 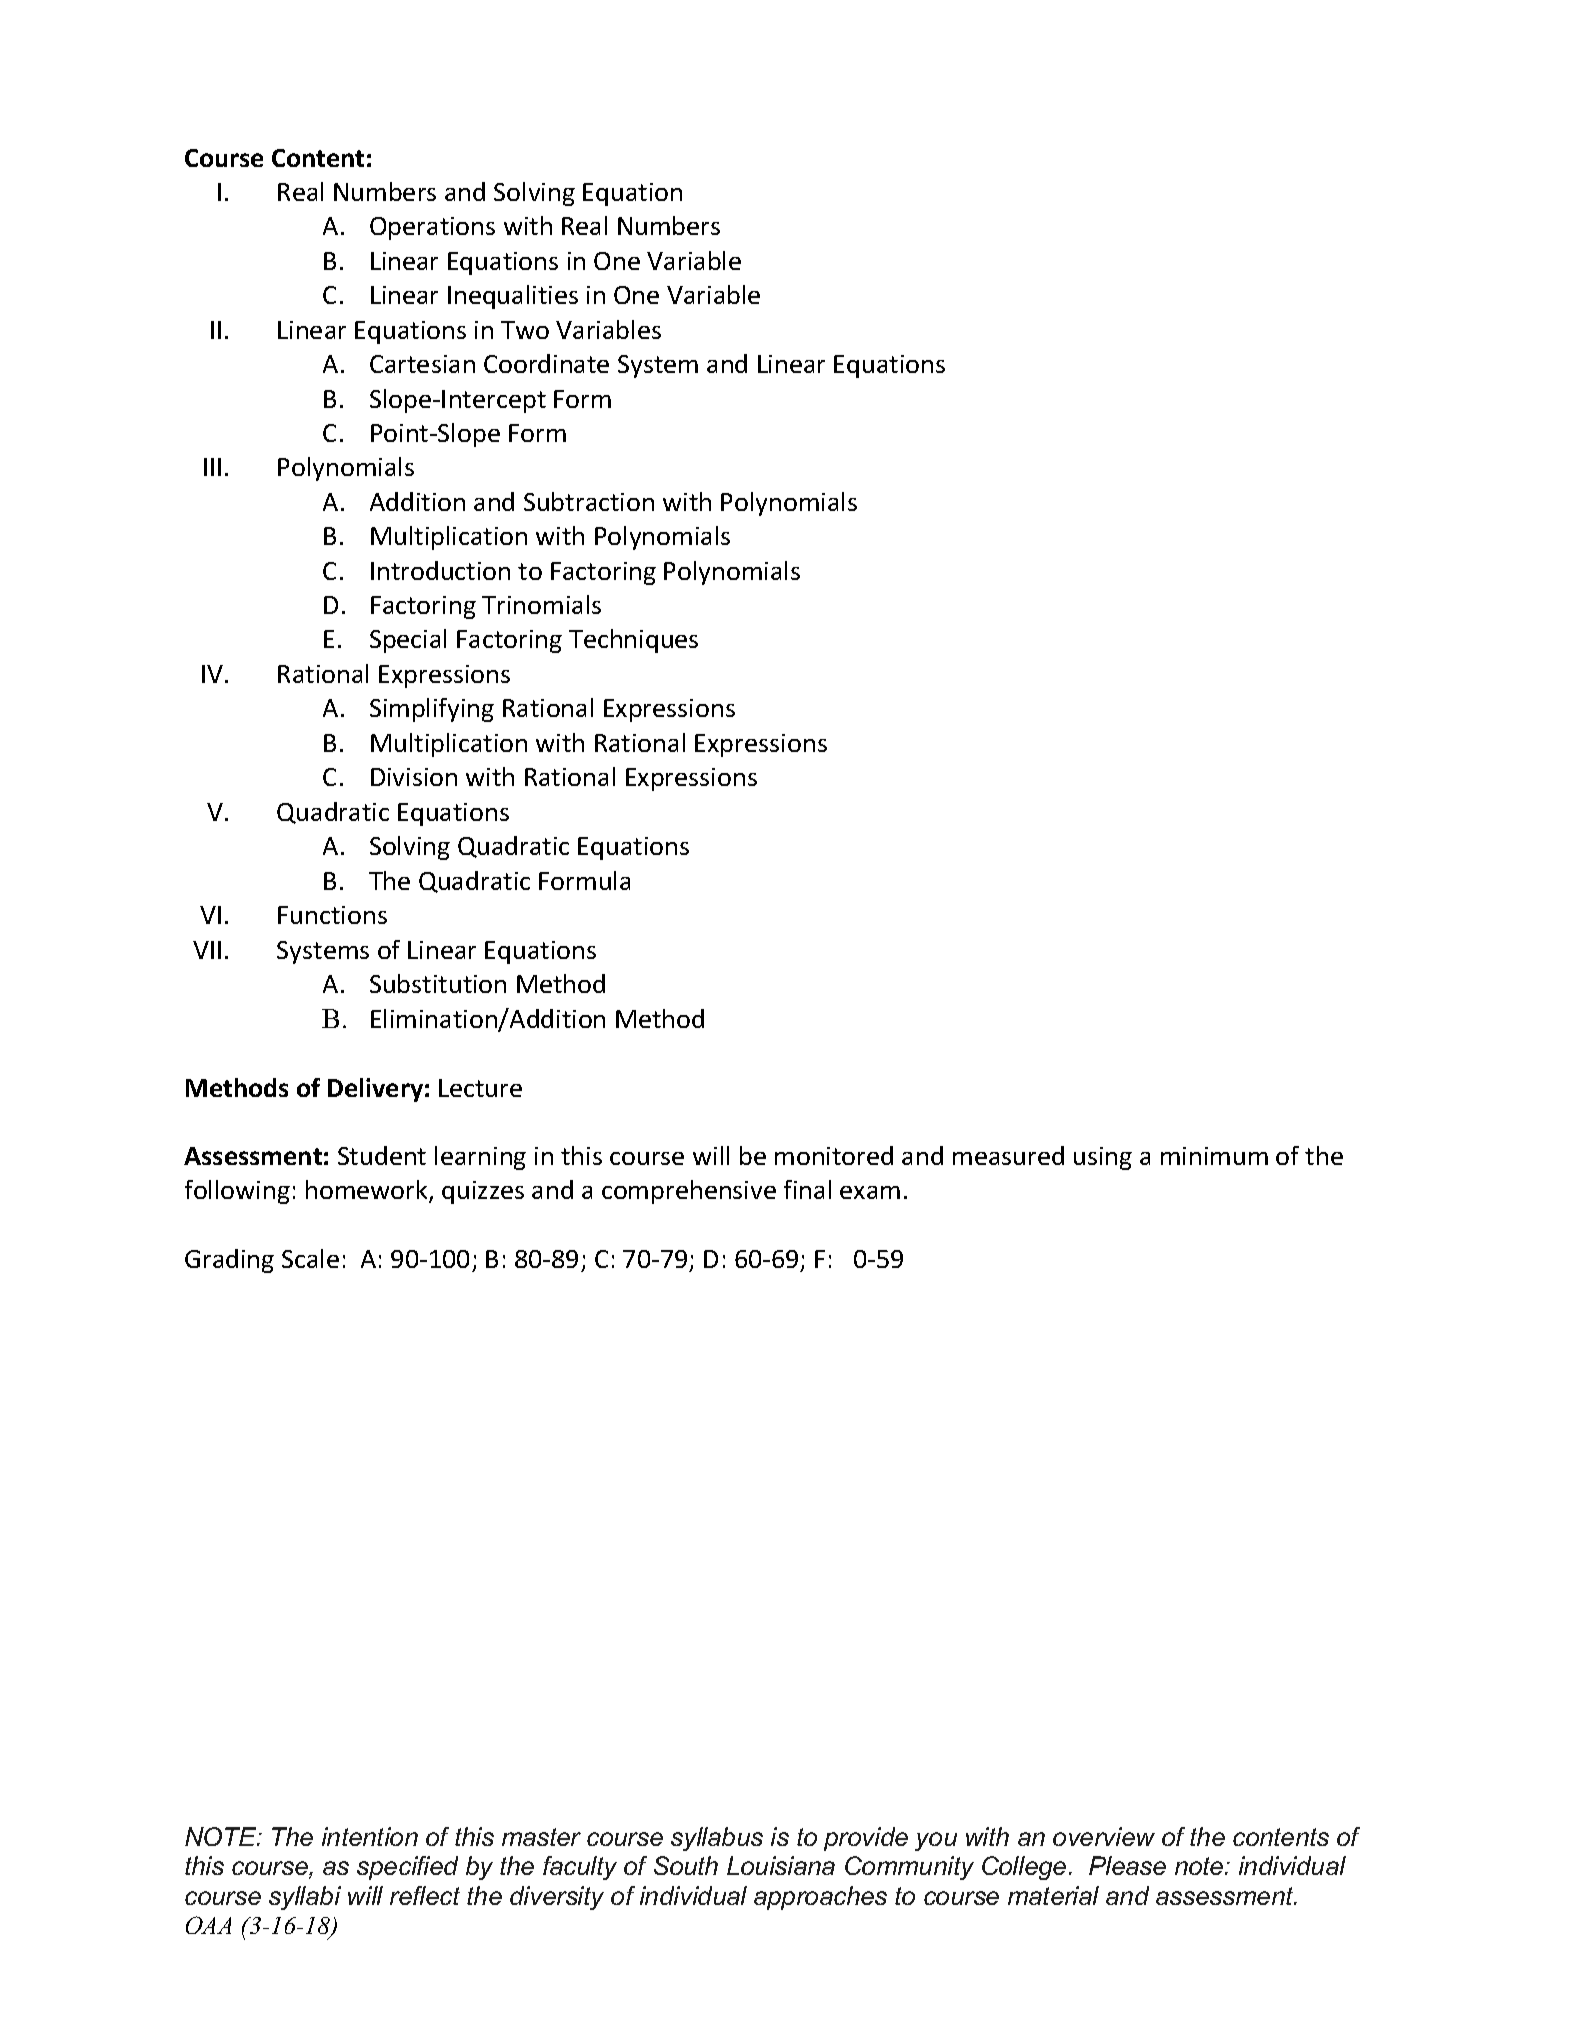 What do you see at coordinates (414, 777) in the screenshot?
I see `Division` at bounding box center [414, 777].
